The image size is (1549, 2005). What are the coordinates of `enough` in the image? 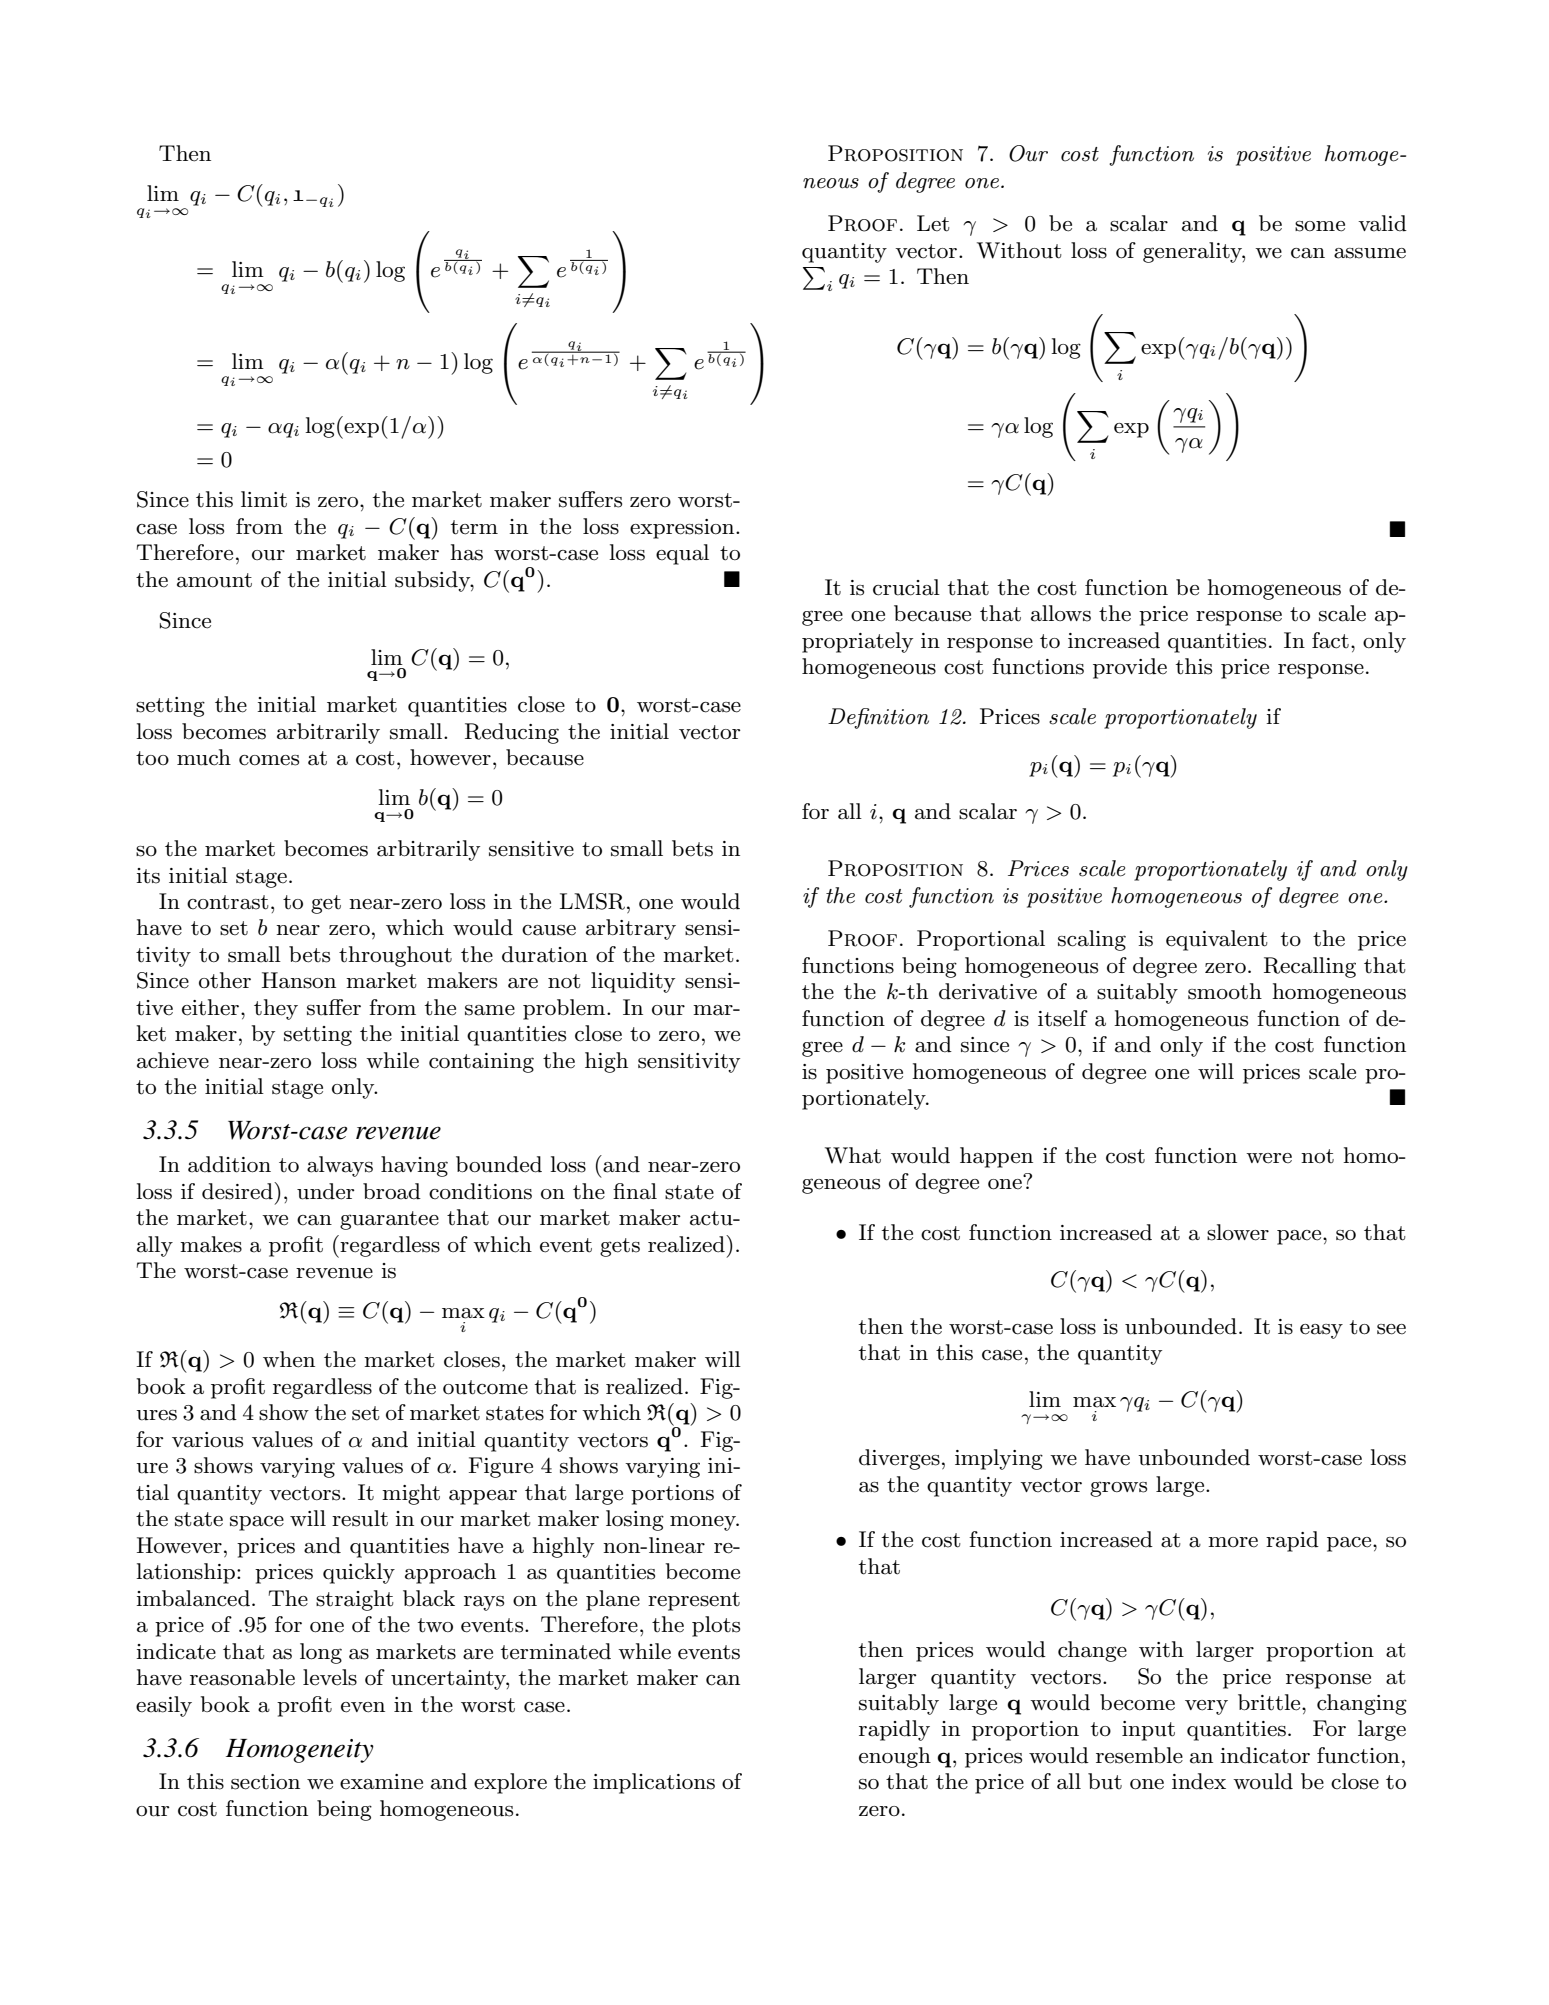 It's located at (895, 1757).
